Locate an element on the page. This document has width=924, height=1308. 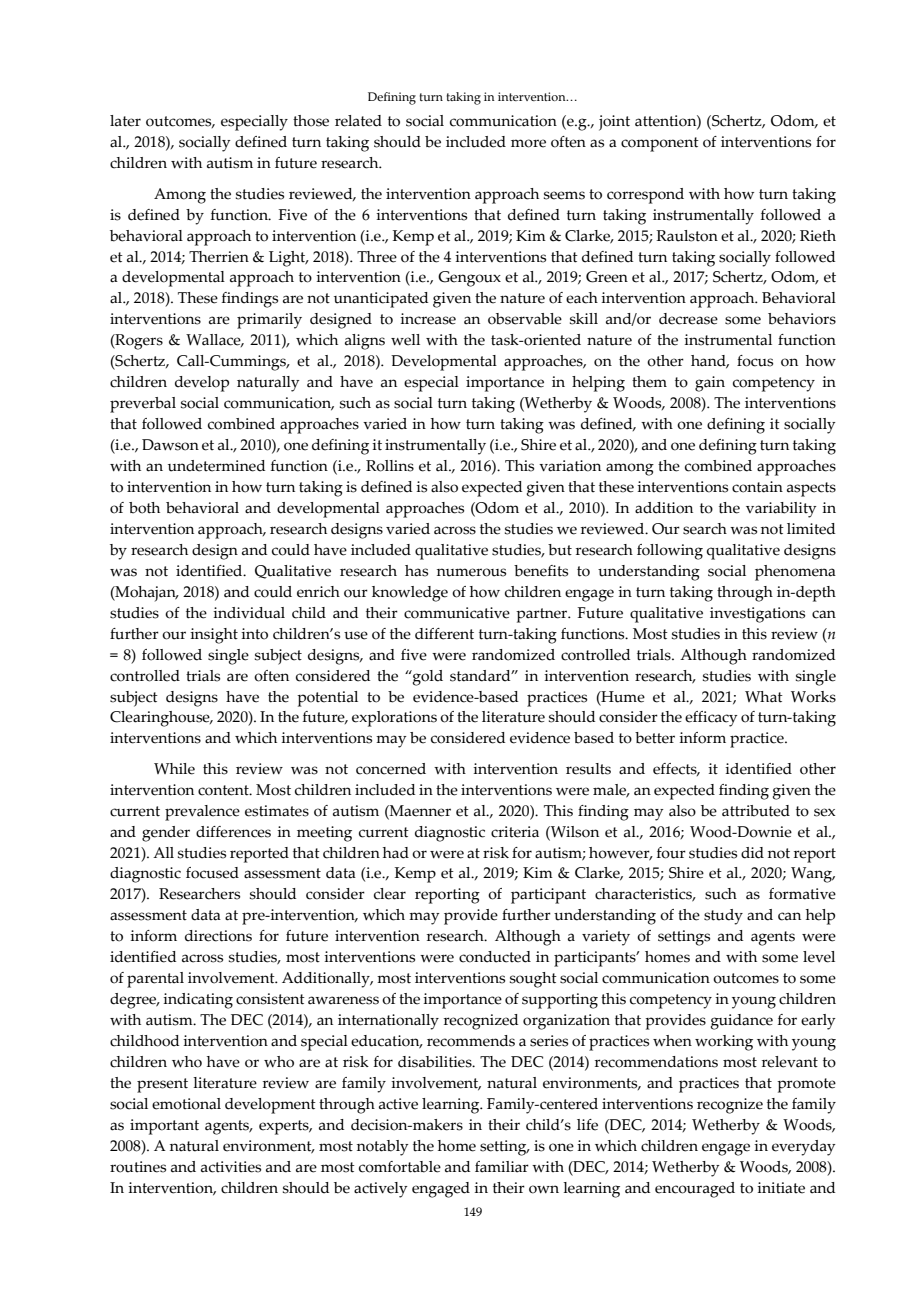
conducted is located at coordinates (495, 957).
